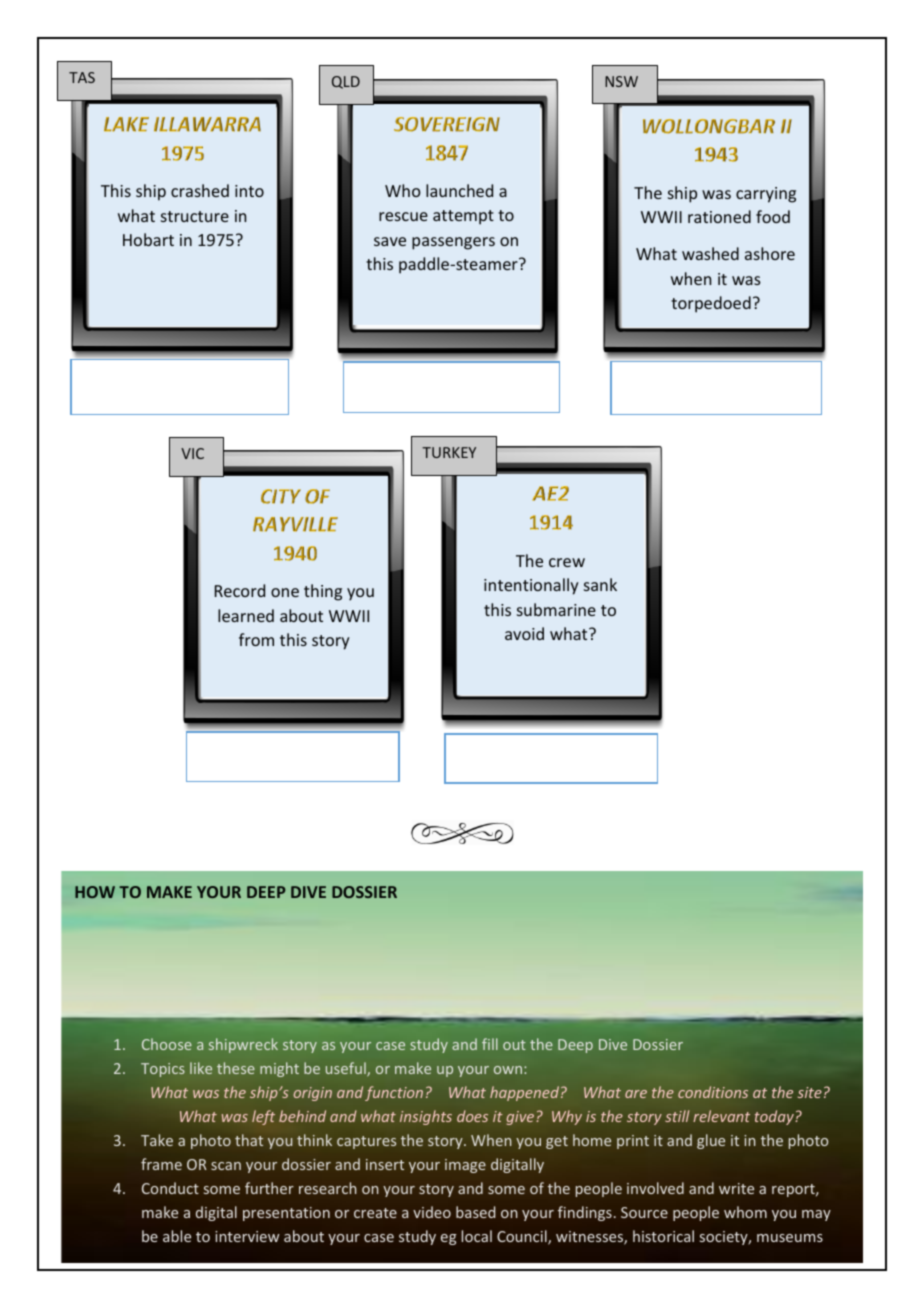 The width and height of the screenshot is (924, 1308). I want to click on write, so click(736, 1188).
